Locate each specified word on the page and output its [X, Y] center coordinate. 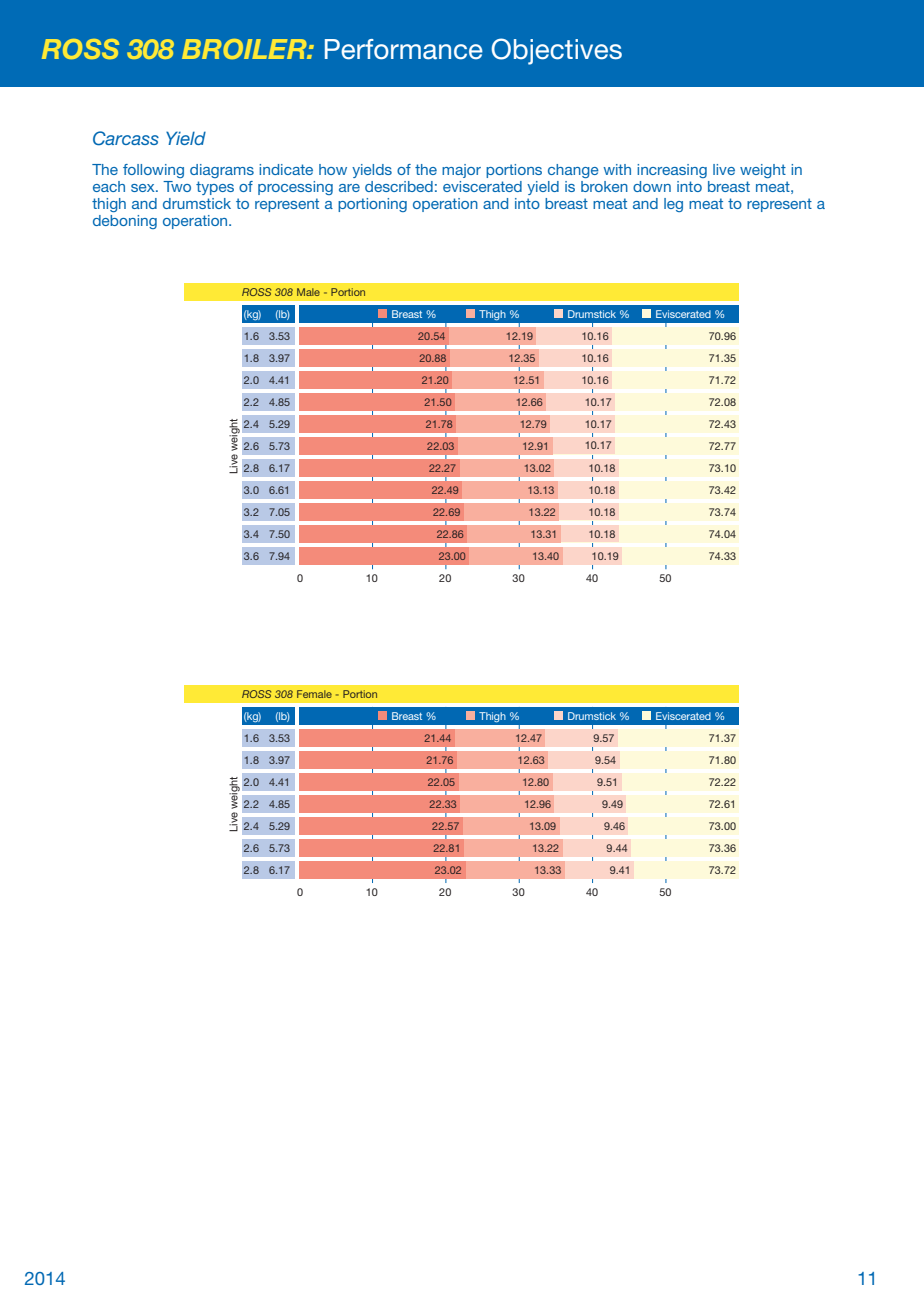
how [333, 169]
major [461, 171]
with [617, 169]
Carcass [126, 138]
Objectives [556, 51]
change [573, 171]
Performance [404, 49]
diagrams [222, 171]
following [153, 171]
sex [144, 188]
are [349, 188]
